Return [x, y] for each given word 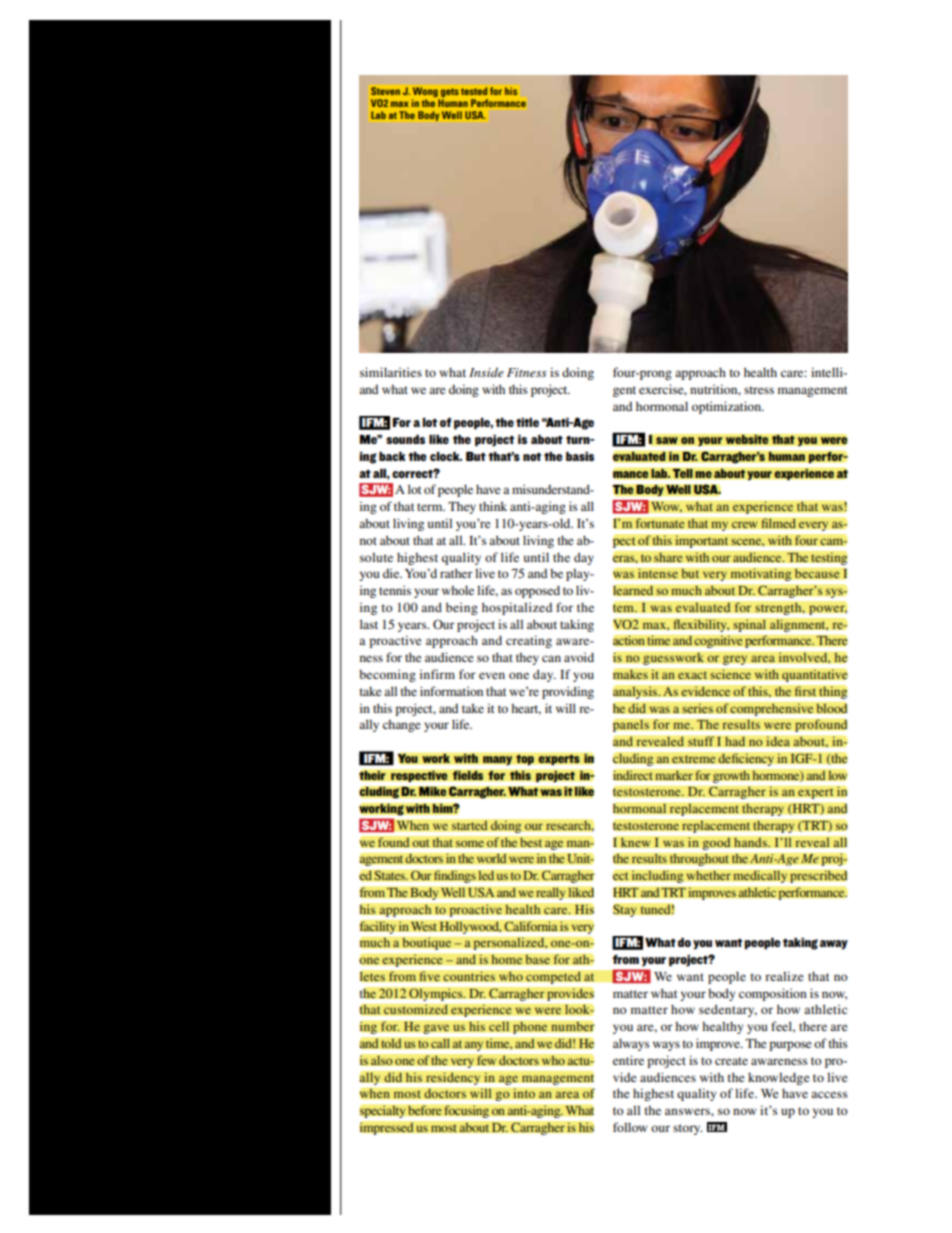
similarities [391, 372]
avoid [579, 657]
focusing [466, 1111]
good [716, 843]
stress [759, 390]
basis [580, 456]
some [470, 843]
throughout [699, 859]
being [462, 608]
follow [630, 1127]
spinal [750, 625]
